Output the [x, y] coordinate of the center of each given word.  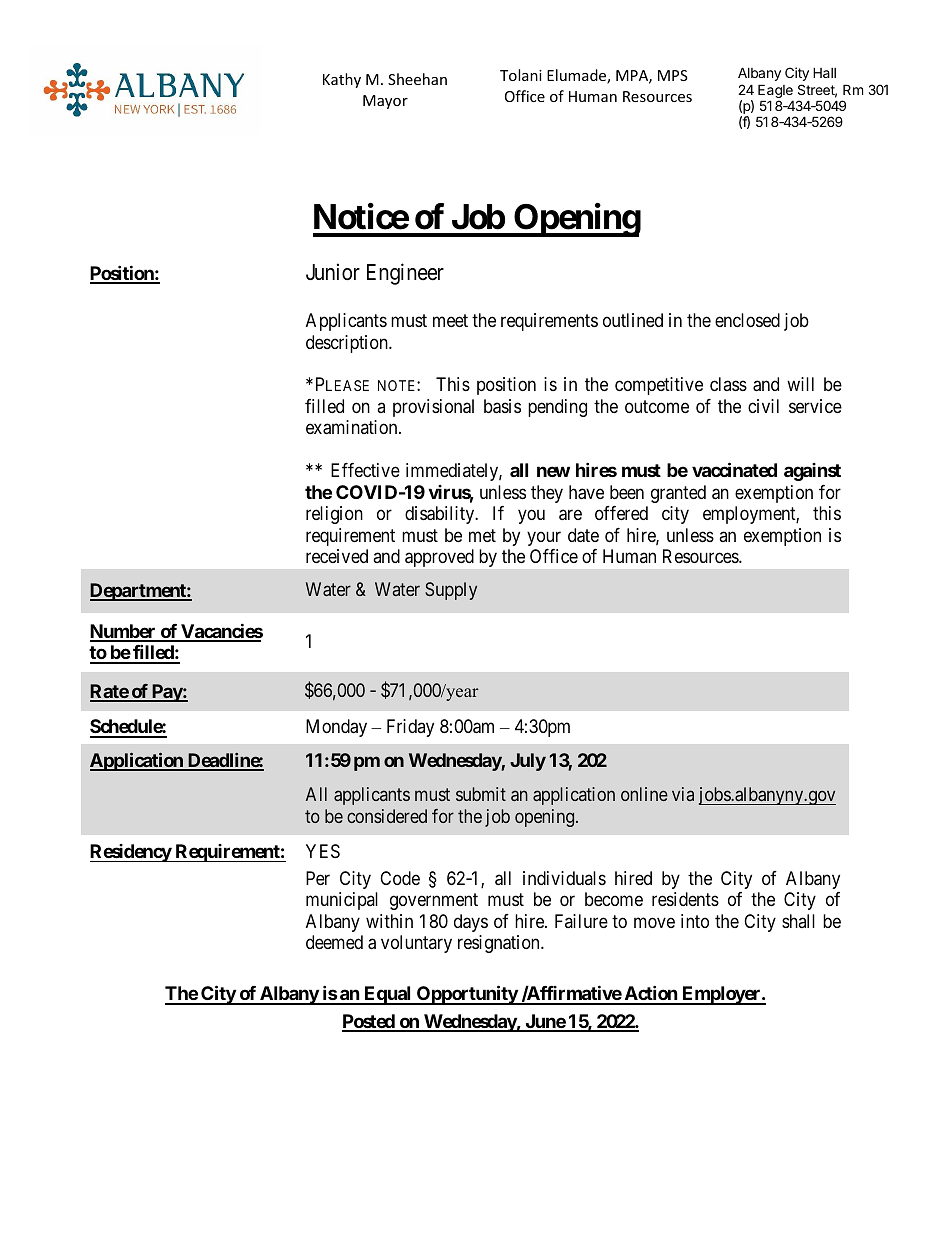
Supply [451, 591]
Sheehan [417, 79]
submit [481, 794]
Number [124, 632]
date [583, 535]
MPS [673, 75]
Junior [333, 272]
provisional [433, 408]
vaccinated [734, 470]
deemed [334, 942]
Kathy [342, 80]
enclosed [747, 320]
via [683, 794]
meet [450, 320]
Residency [131, 853]
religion [334, 515]
